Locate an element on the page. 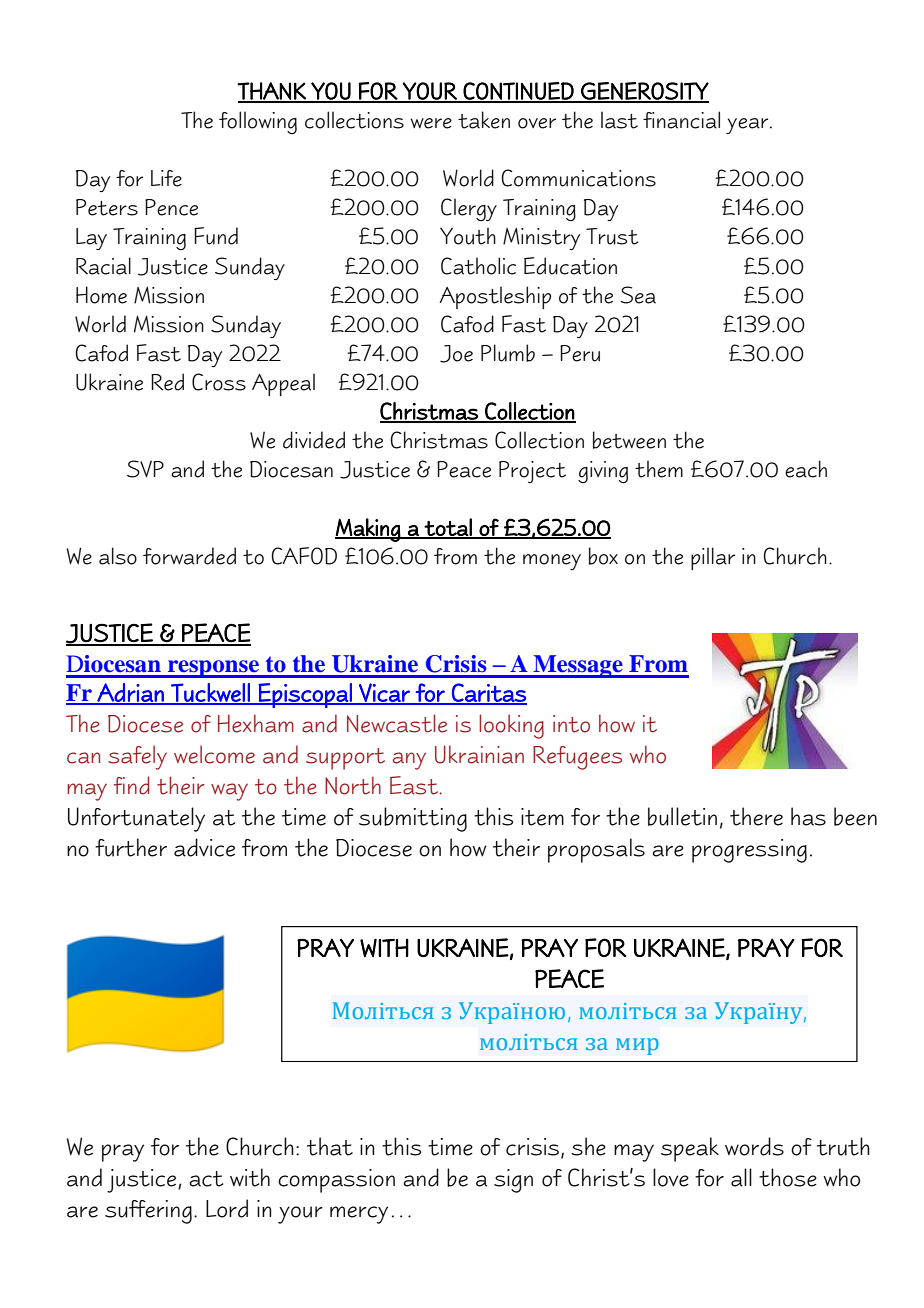 Image resolution: width=924 pixels, height=1308 pixels. act is located at coordinates (206, 1179).
